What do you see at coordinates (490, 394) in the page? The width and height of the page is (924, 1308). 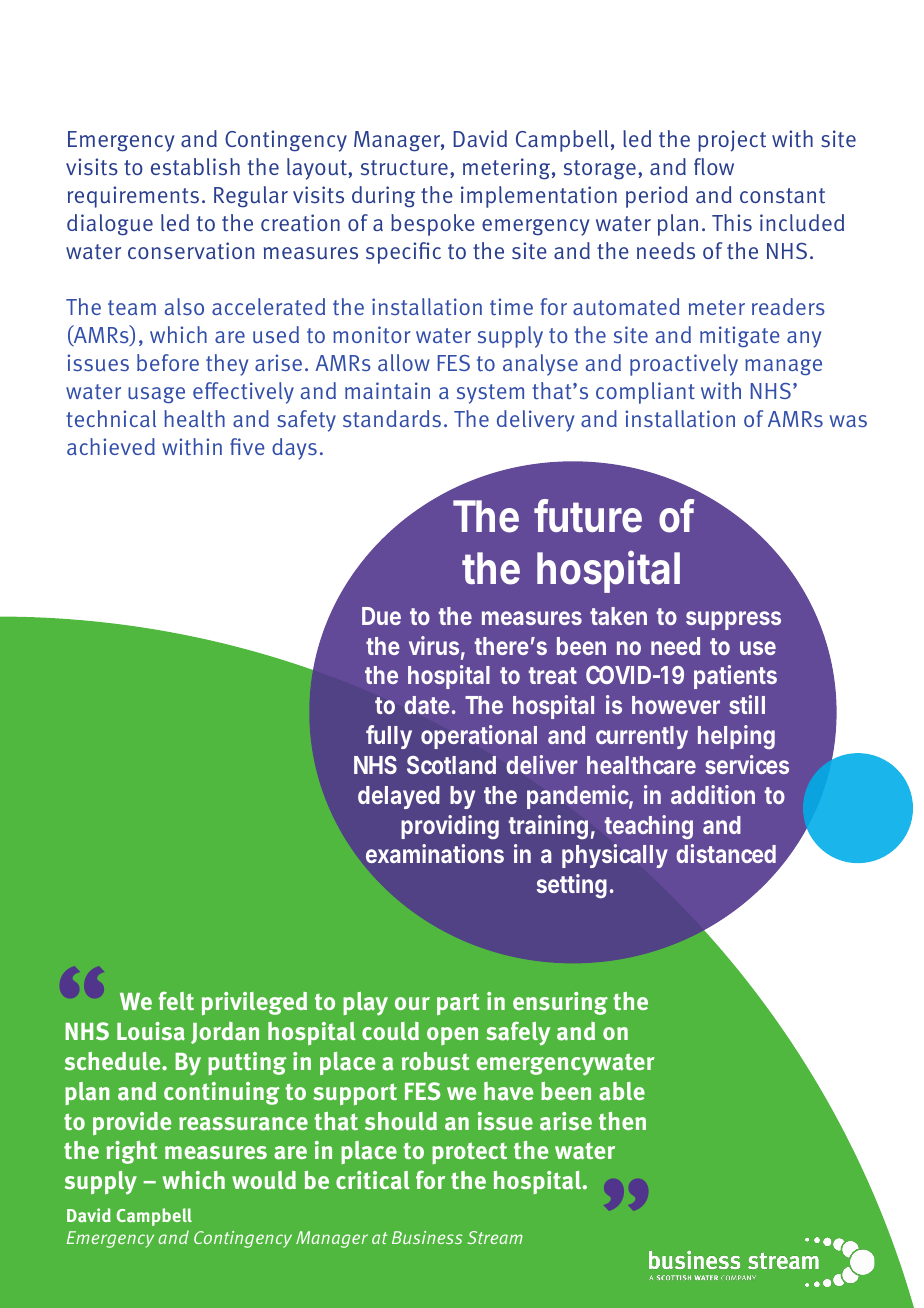 I see `system` at bounding box center [490, 394].
